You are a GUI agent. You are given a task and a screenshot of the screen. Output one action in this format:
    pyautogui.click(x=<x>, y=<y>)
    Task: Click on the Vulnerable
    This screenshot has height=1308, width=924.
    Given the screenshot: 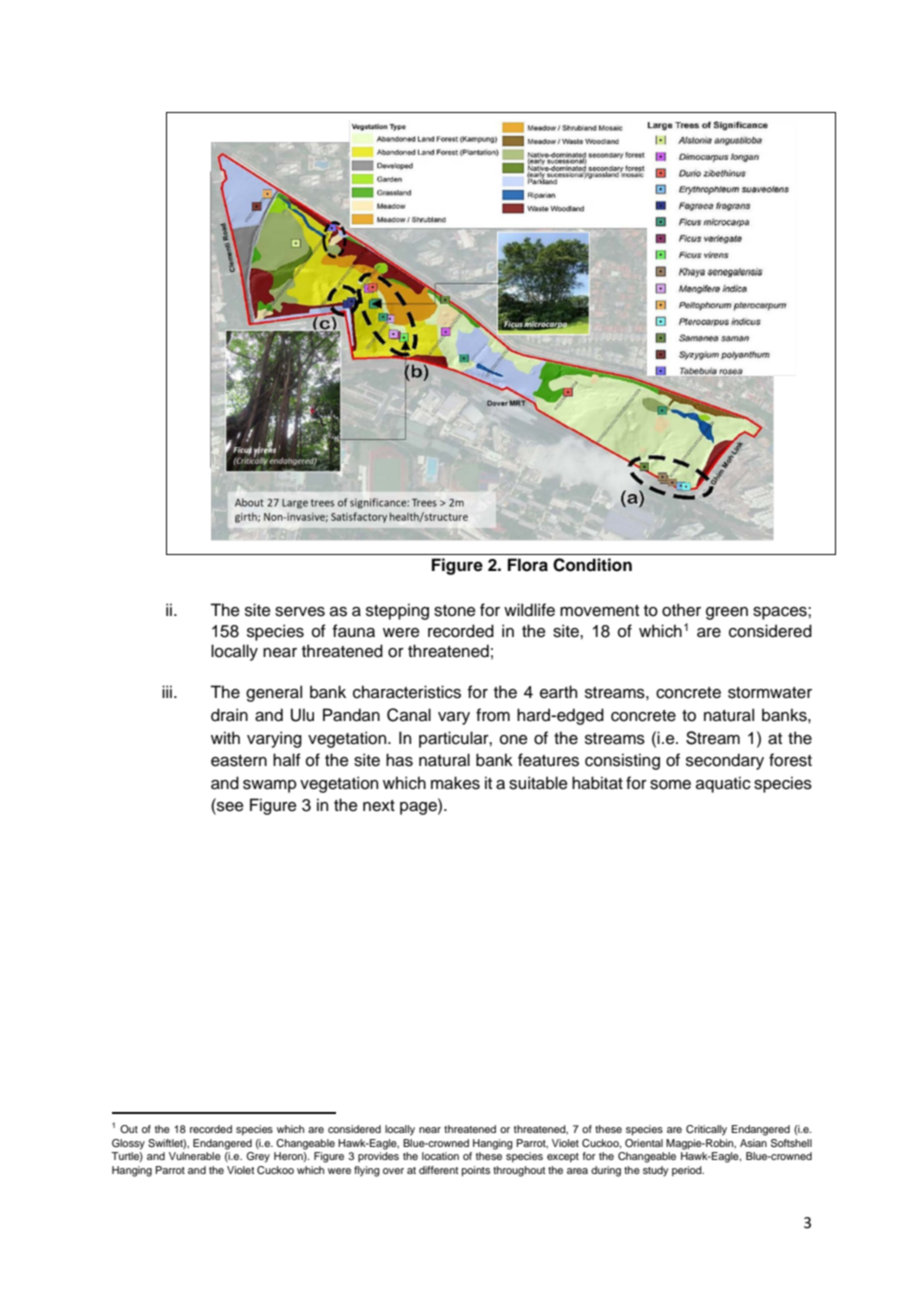 What is the action you would take?
    pyautogui.click(x=195, y=1156)
